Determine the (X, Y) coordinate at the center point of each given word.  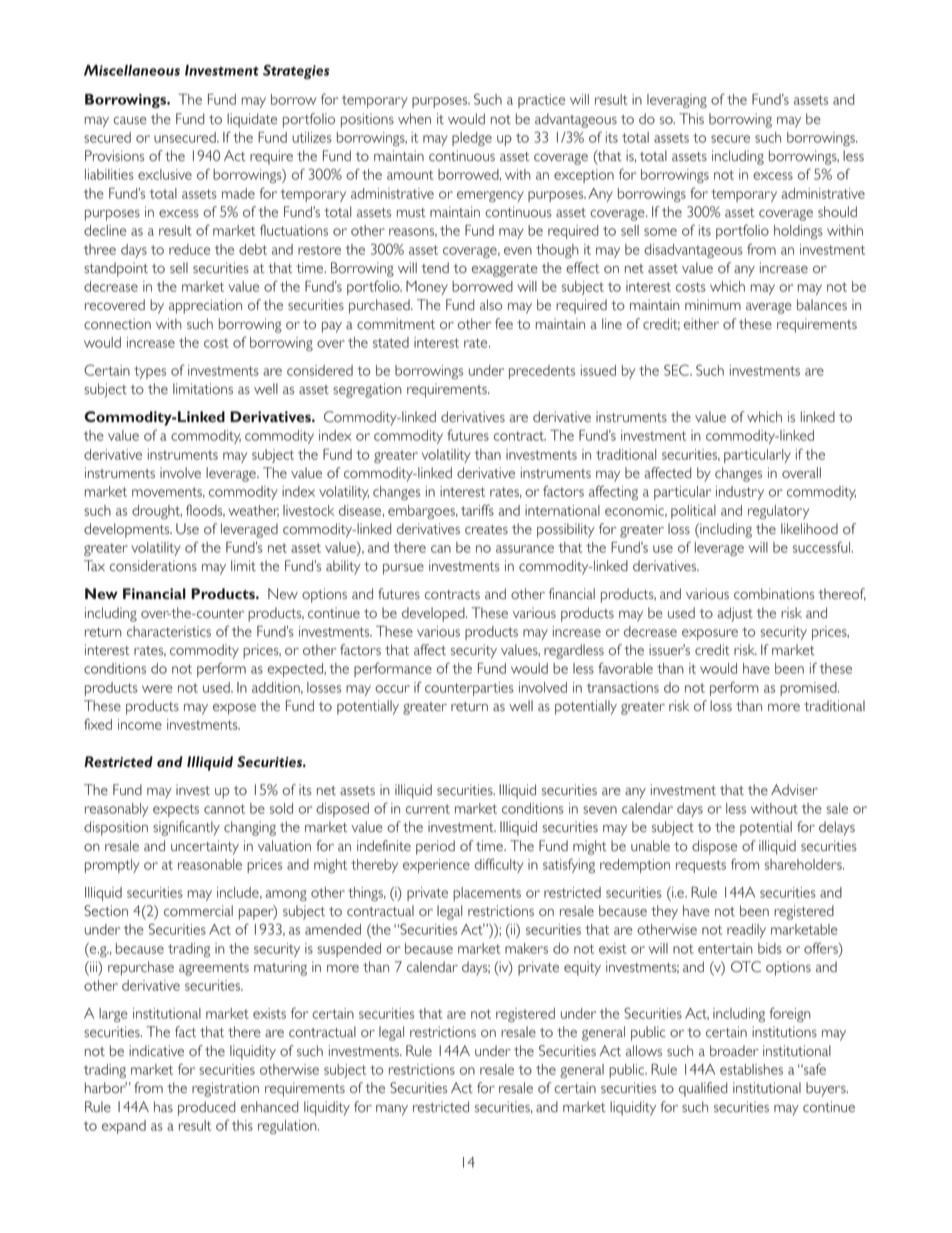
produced (206, 1108)
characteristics (169, 631)
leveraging (677, 101)
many (392, 1110)
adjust (735, 614)
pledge (472, 139)
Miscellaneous (132, 70)
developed (434, 614)
